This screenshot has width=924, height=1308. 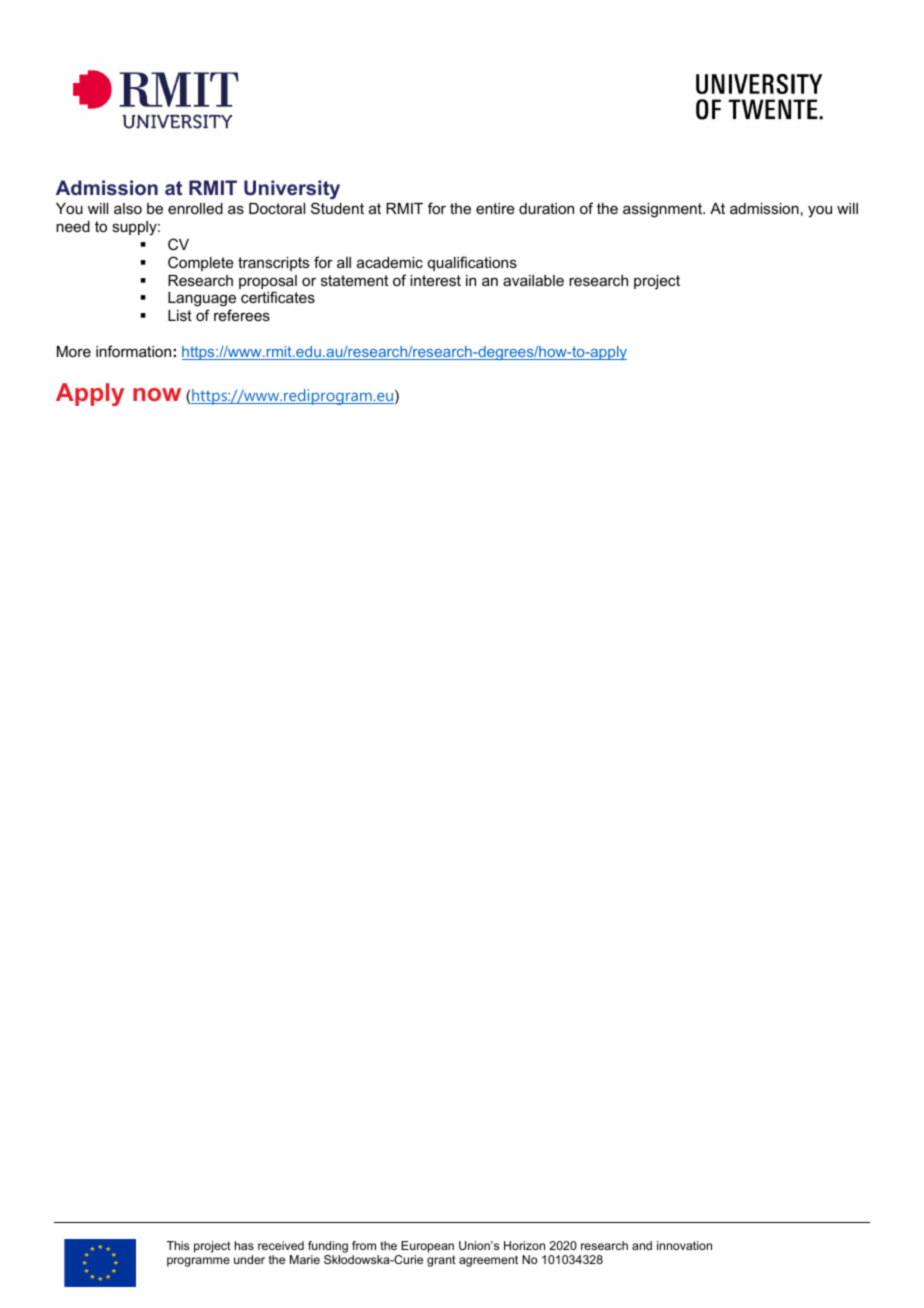 What do you see at coordinates (242, 315) in the screenshot?
I see `referees` at bounding box center [242, 315].
